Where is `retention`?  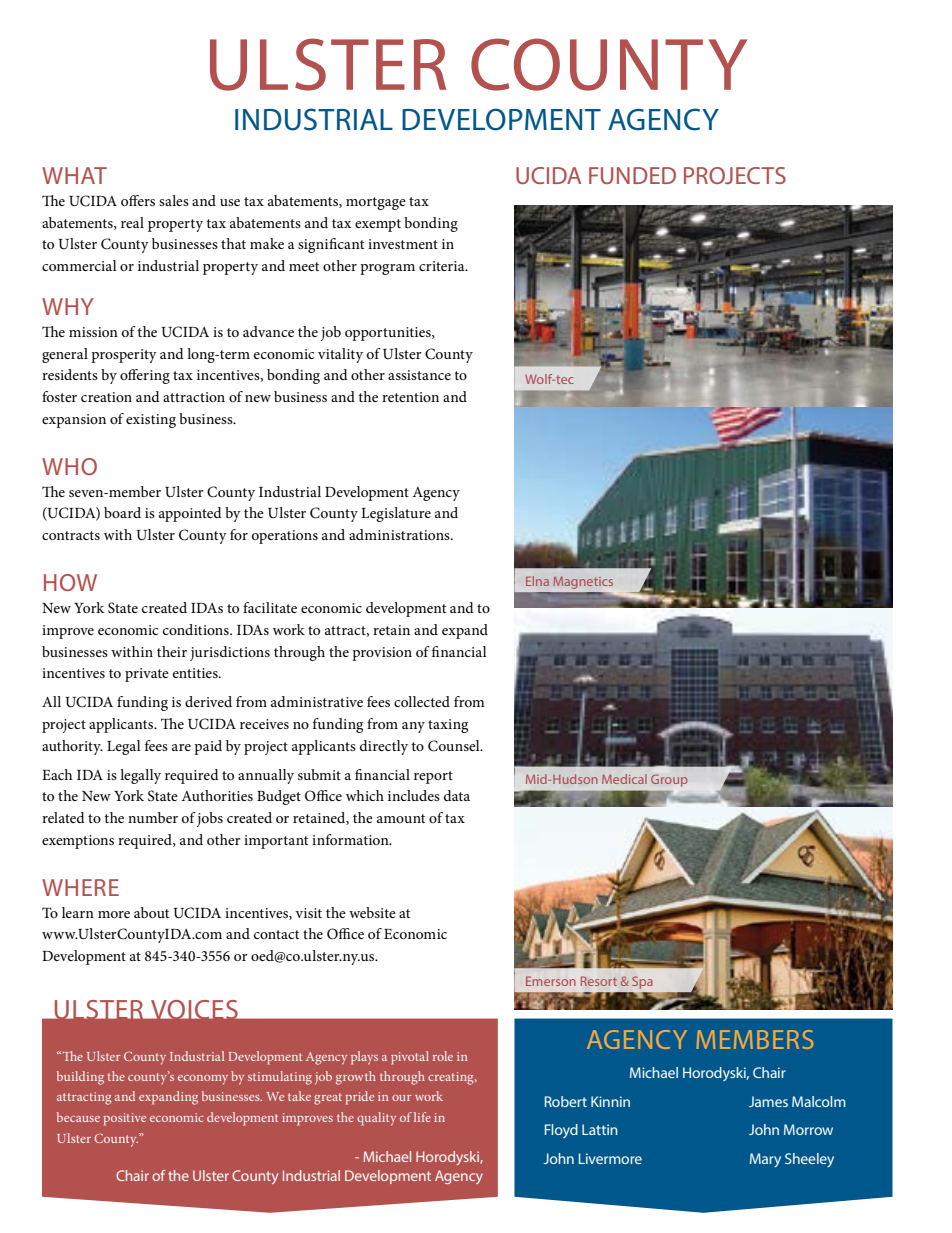 retention is located at coordinates (410, 397).
